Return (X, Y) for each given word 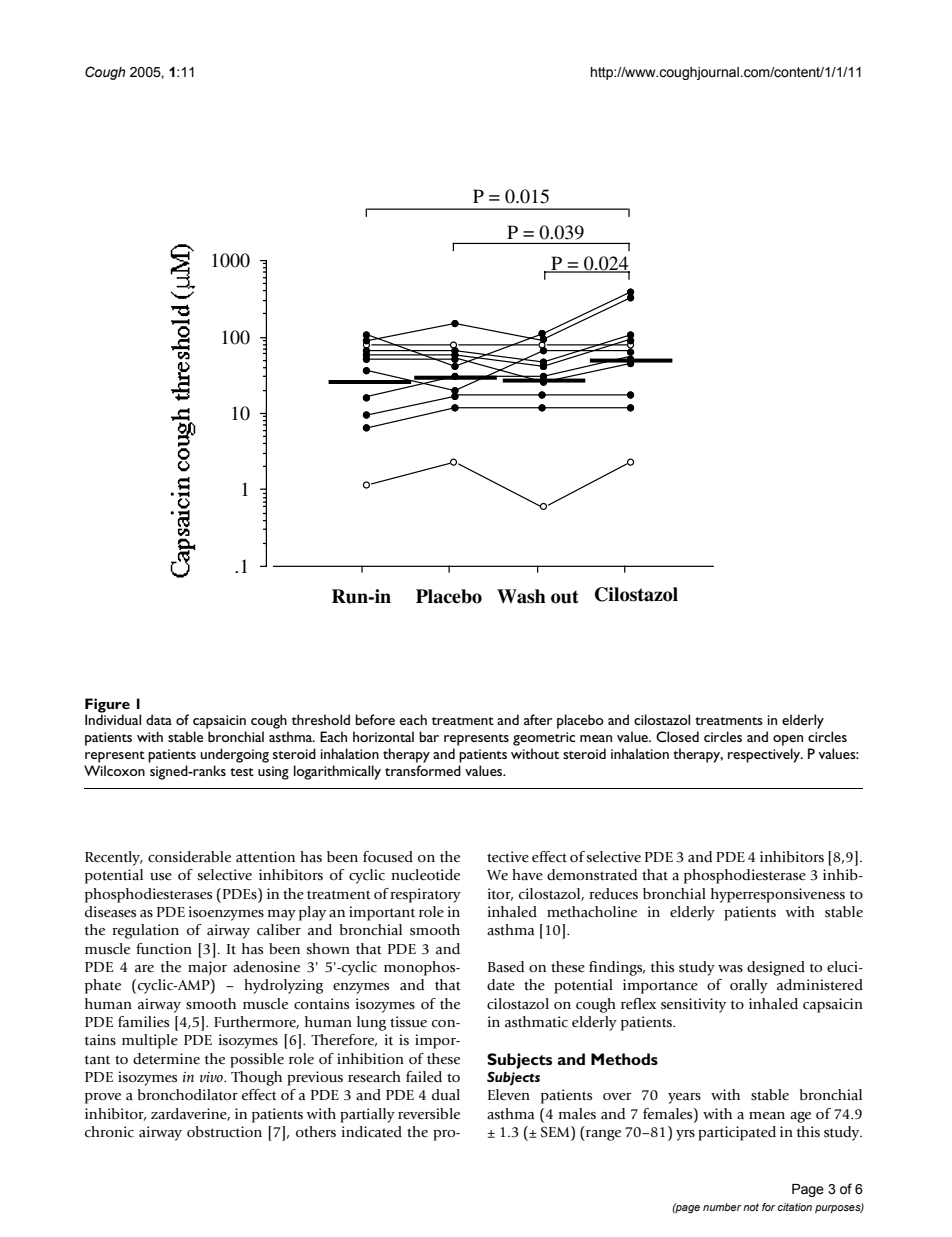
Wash (521, 596)
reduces (613, 894)
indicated (372, 1132)
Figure (107, 706)
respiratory (425, 895)
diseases (110, 912)
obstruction (224, 1132)
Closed (677, 736)
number (722, 1207)
